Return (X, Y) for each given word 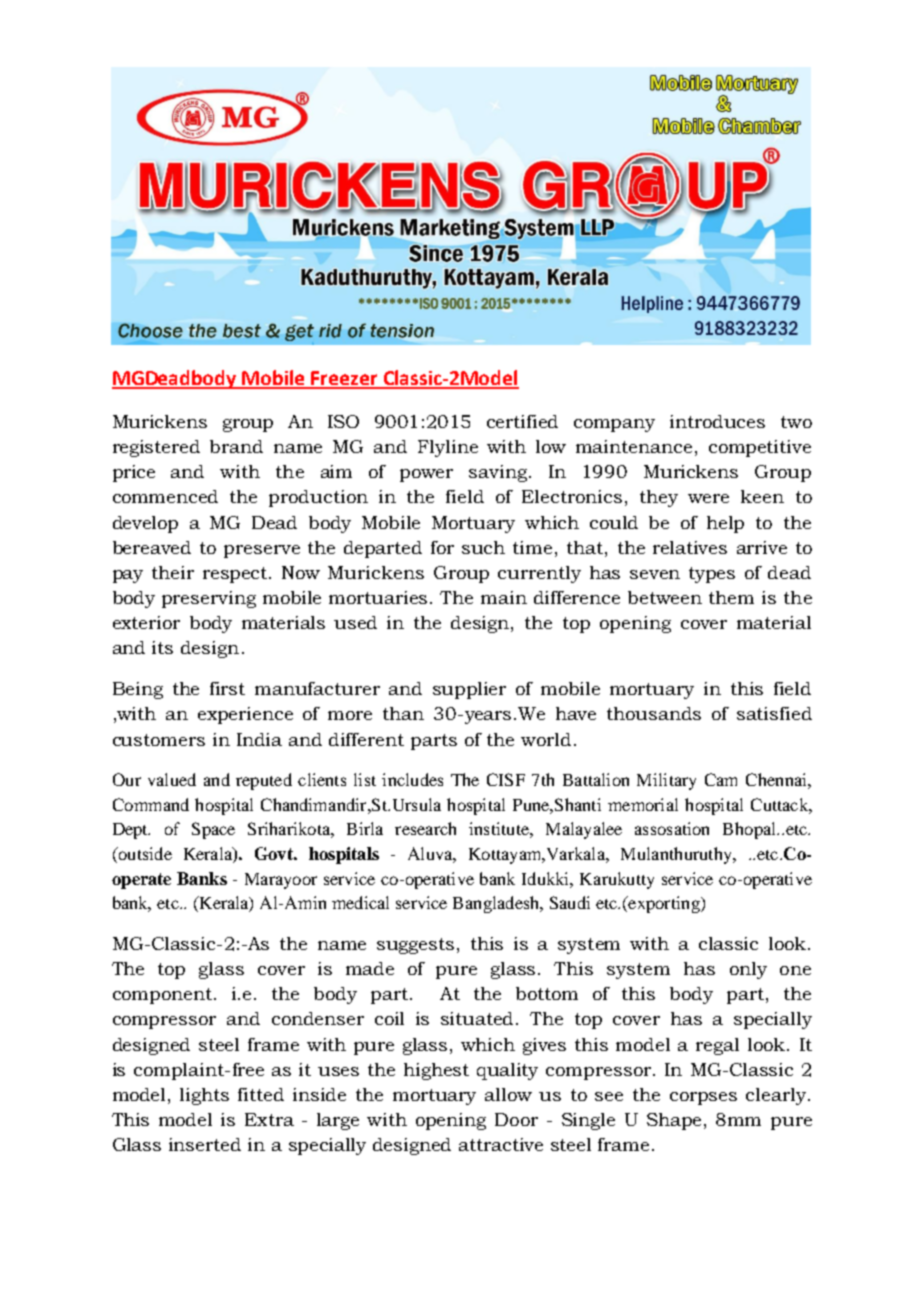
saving (499, 473)
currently (539, 574)
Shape (676, 1121)
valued (172, 779)
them (731, 597)
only (748, 970)
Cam (721, 779)
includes (412, 779)
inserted (205, 1144)
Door (516, 1119)
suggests (415, 946)
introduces (717, 421)
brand (236, 446)
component (164, 996)
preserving (209, 599)
